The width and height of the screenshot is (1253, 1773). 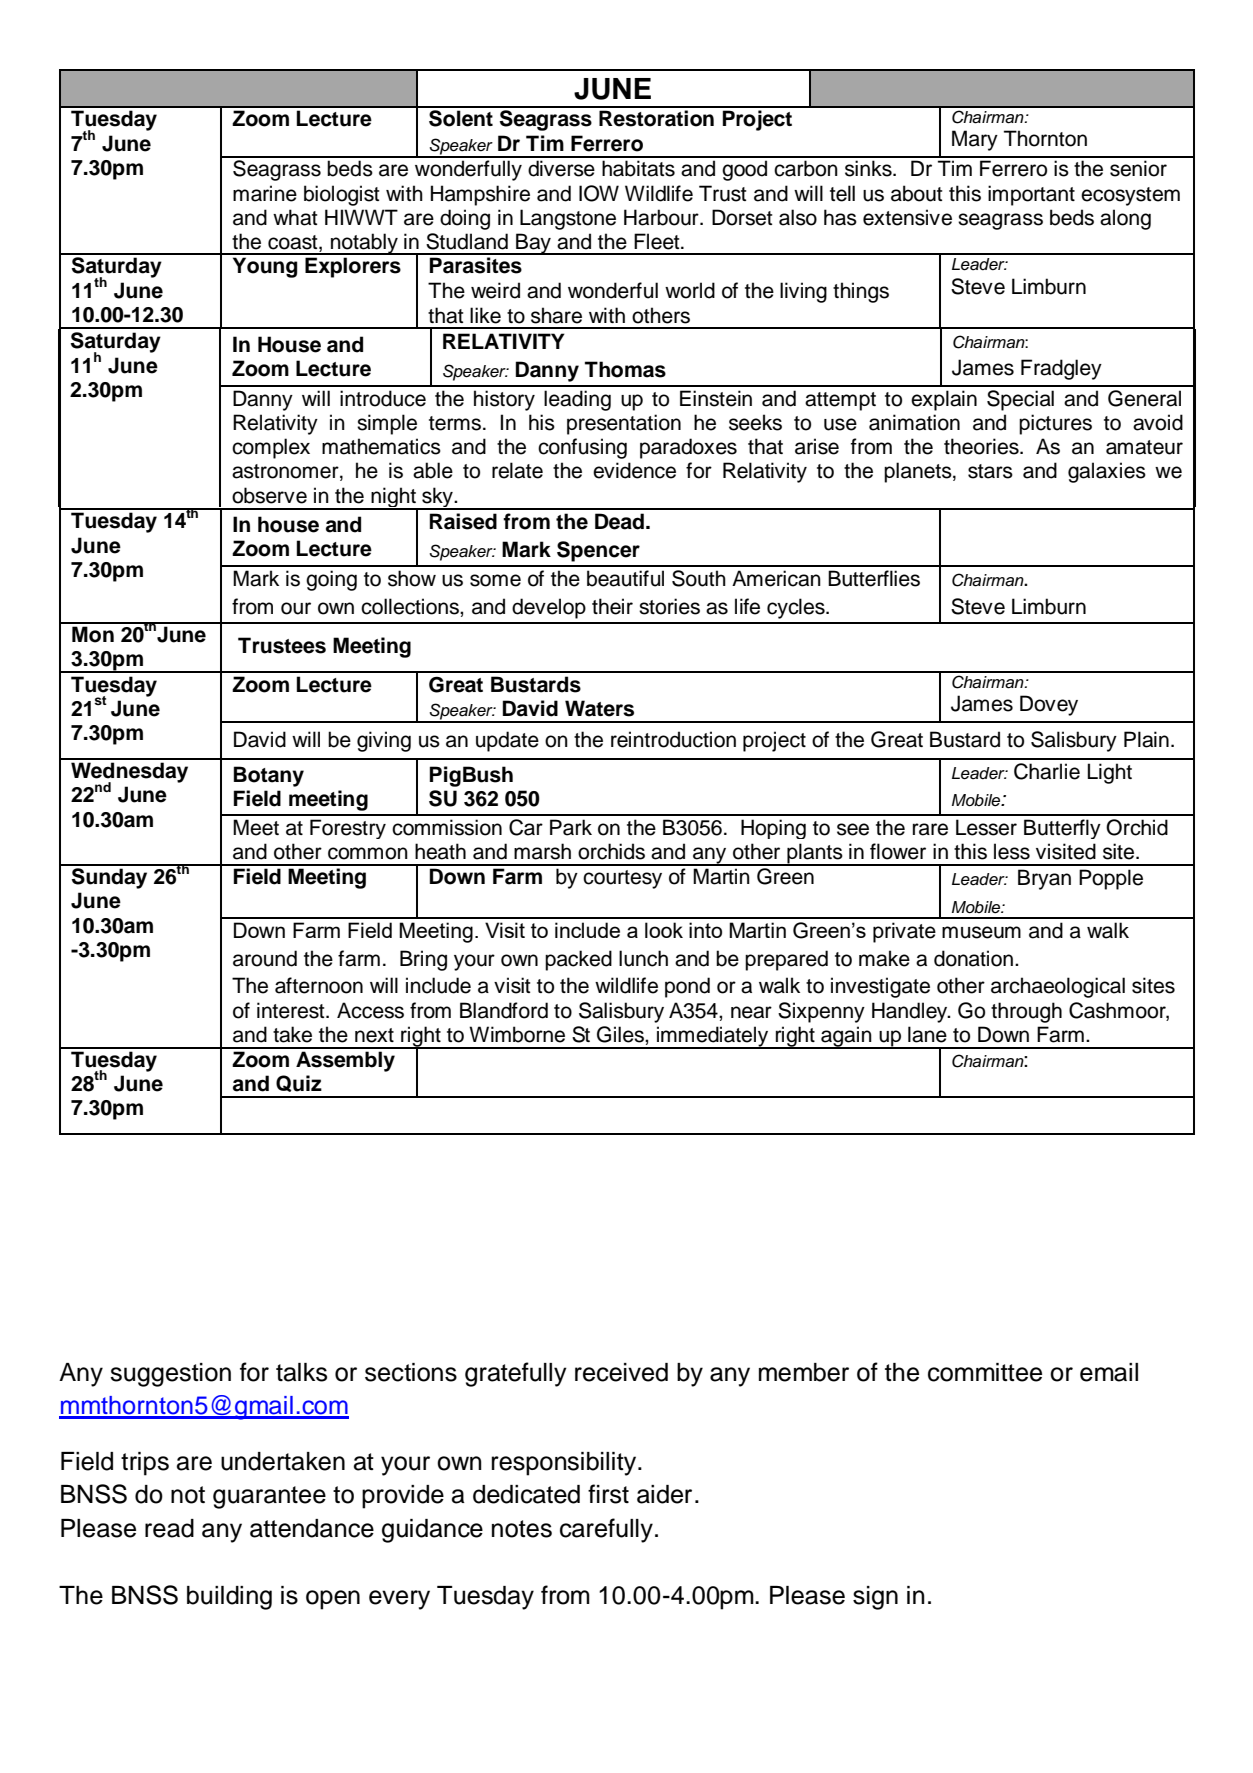 What do you see at coordinates (606, 1530) in the screenshot?
I see `carefully` at bounding box center [606, 1530].
